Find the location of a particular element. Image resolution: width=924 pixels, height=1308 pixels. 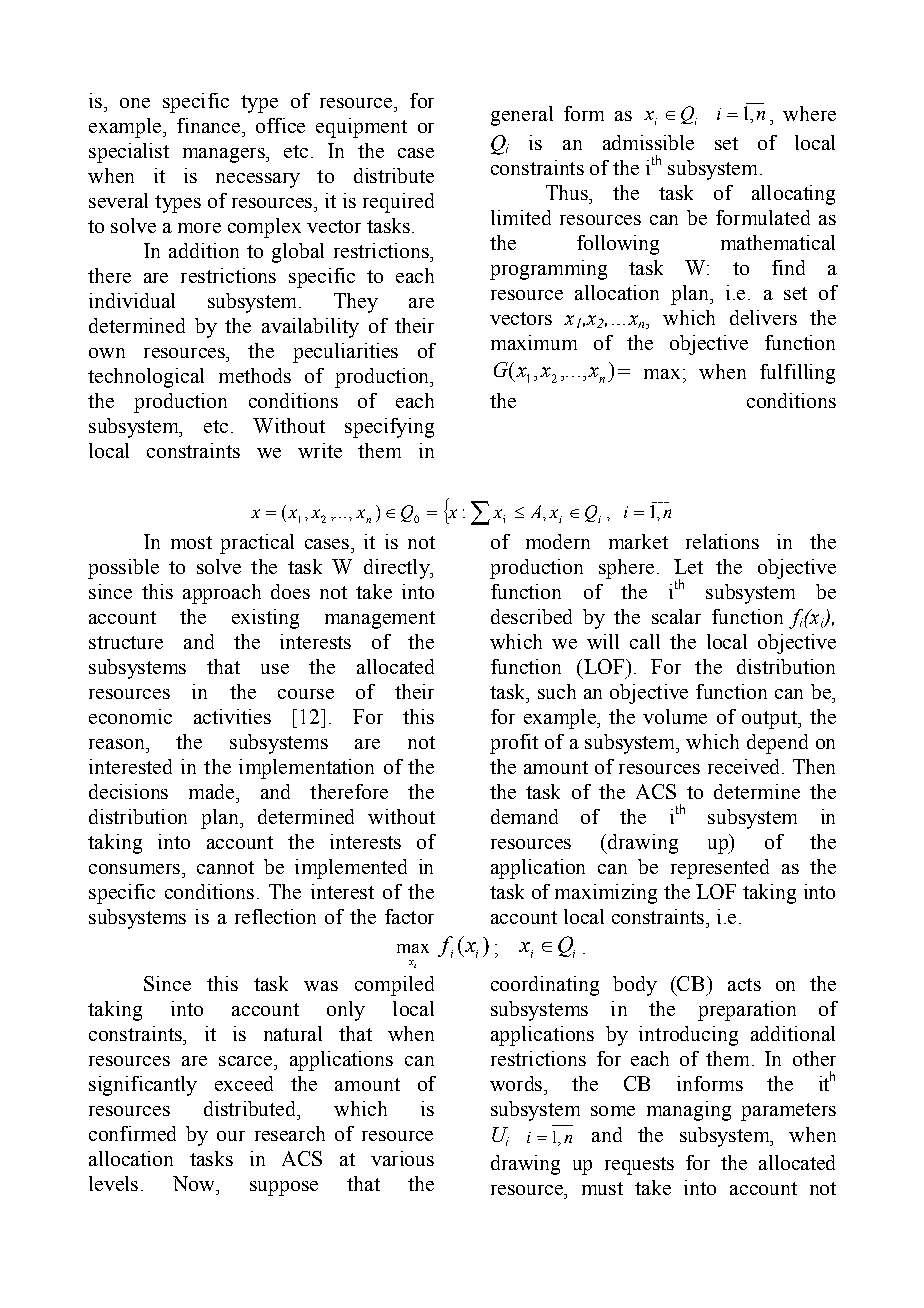

various is located at coordinates (402, 1158).
